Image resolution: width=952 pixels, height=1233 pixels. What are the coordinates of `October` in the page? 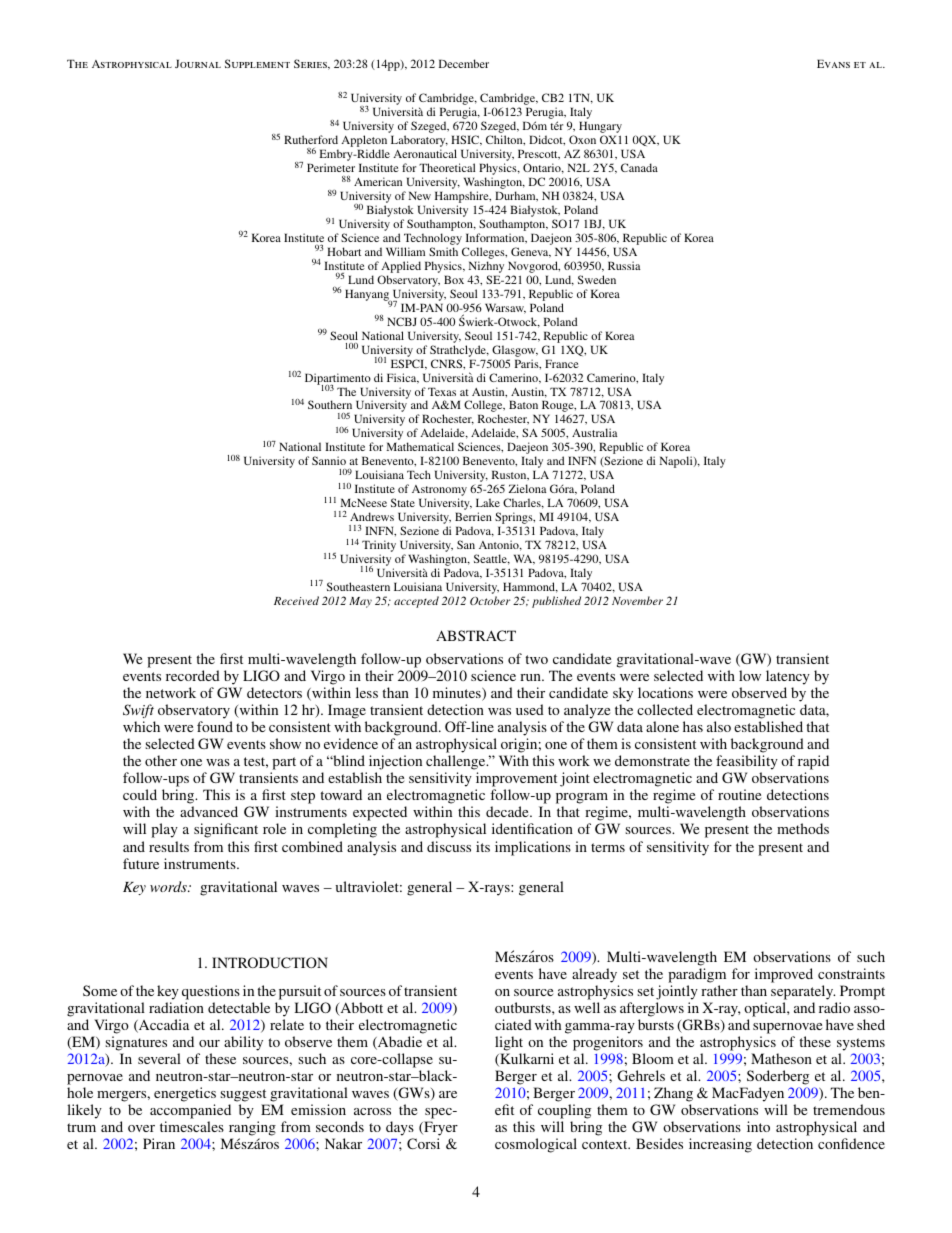 It's located at (490, 600).
